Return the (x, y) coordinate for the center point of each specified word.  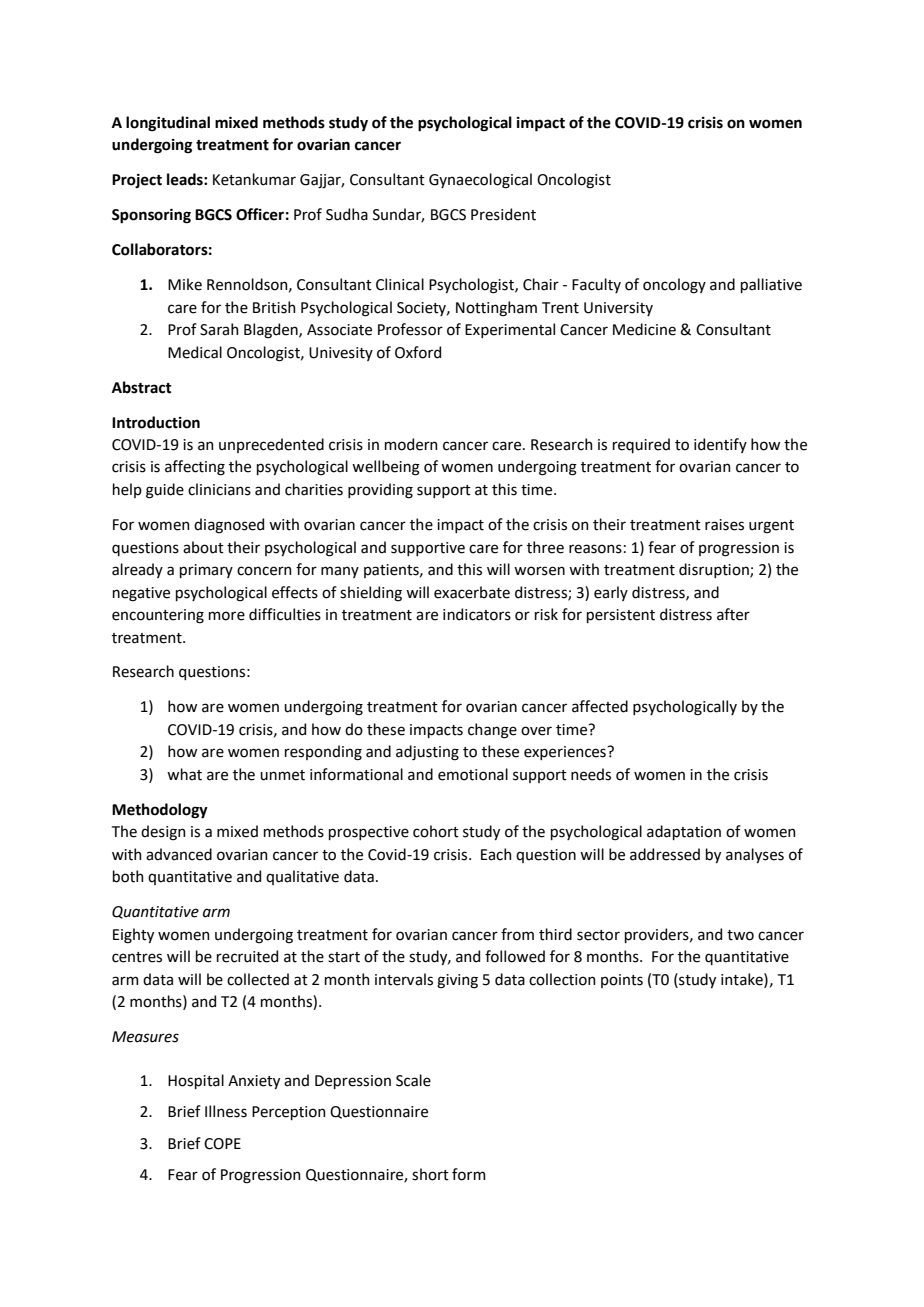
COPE (222, 1144)
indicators (477, 614)
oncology (674, 286)
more (227, 616)
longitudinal (168, 124)
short (430, 1174)
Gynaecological (480, 181)
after (733, 614)
